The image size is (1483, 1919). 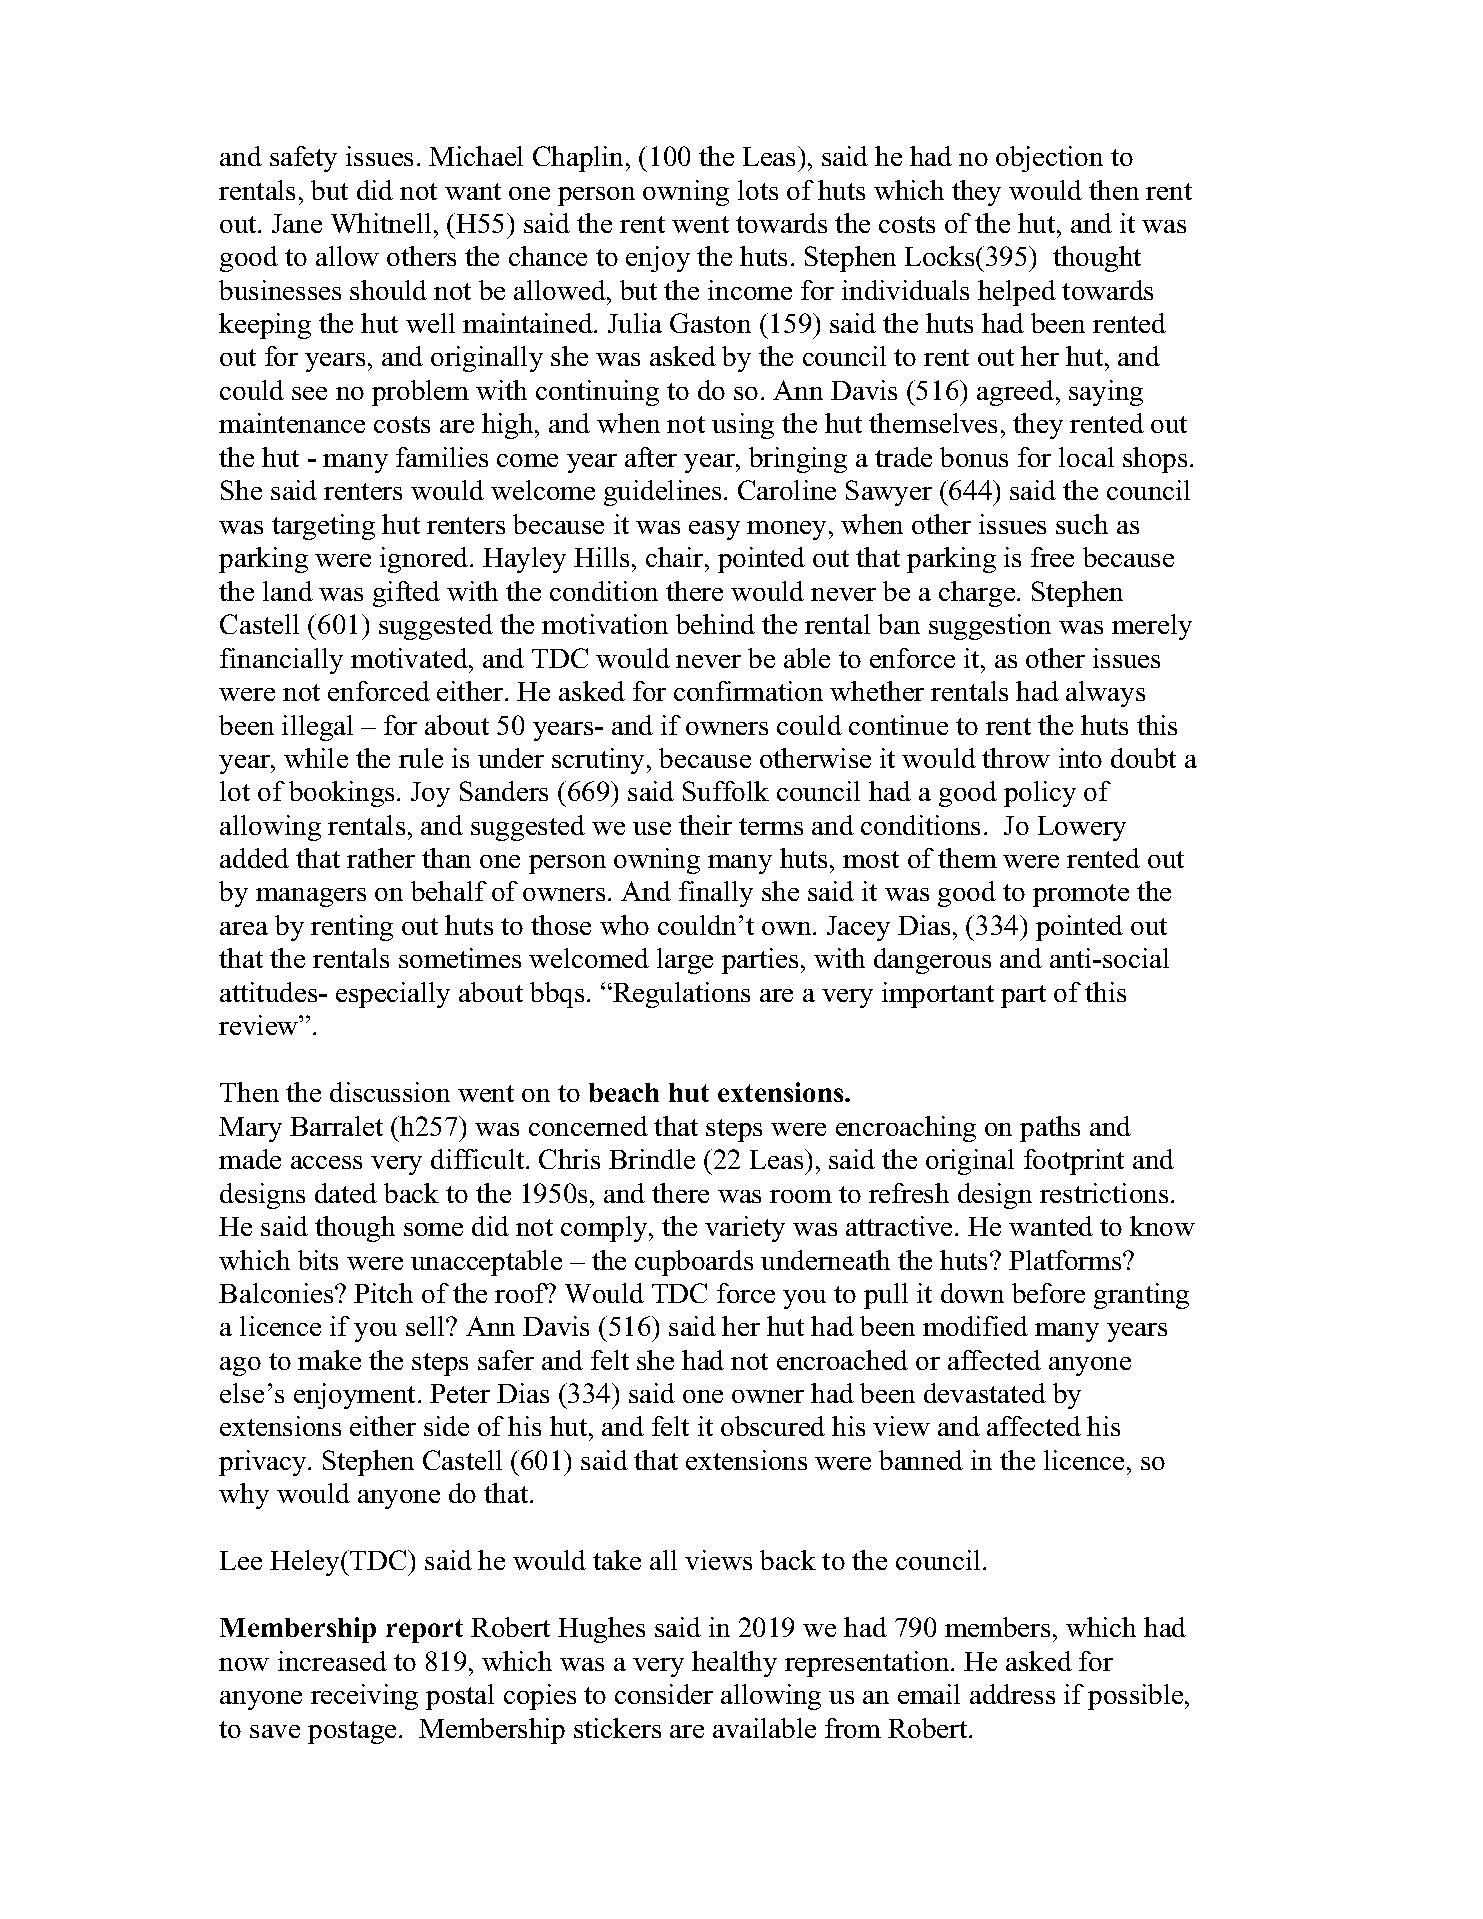 What do you see at coordinates (317, 728) in the screenshot?
I see `illegal` at bounding box center [317, 728].
